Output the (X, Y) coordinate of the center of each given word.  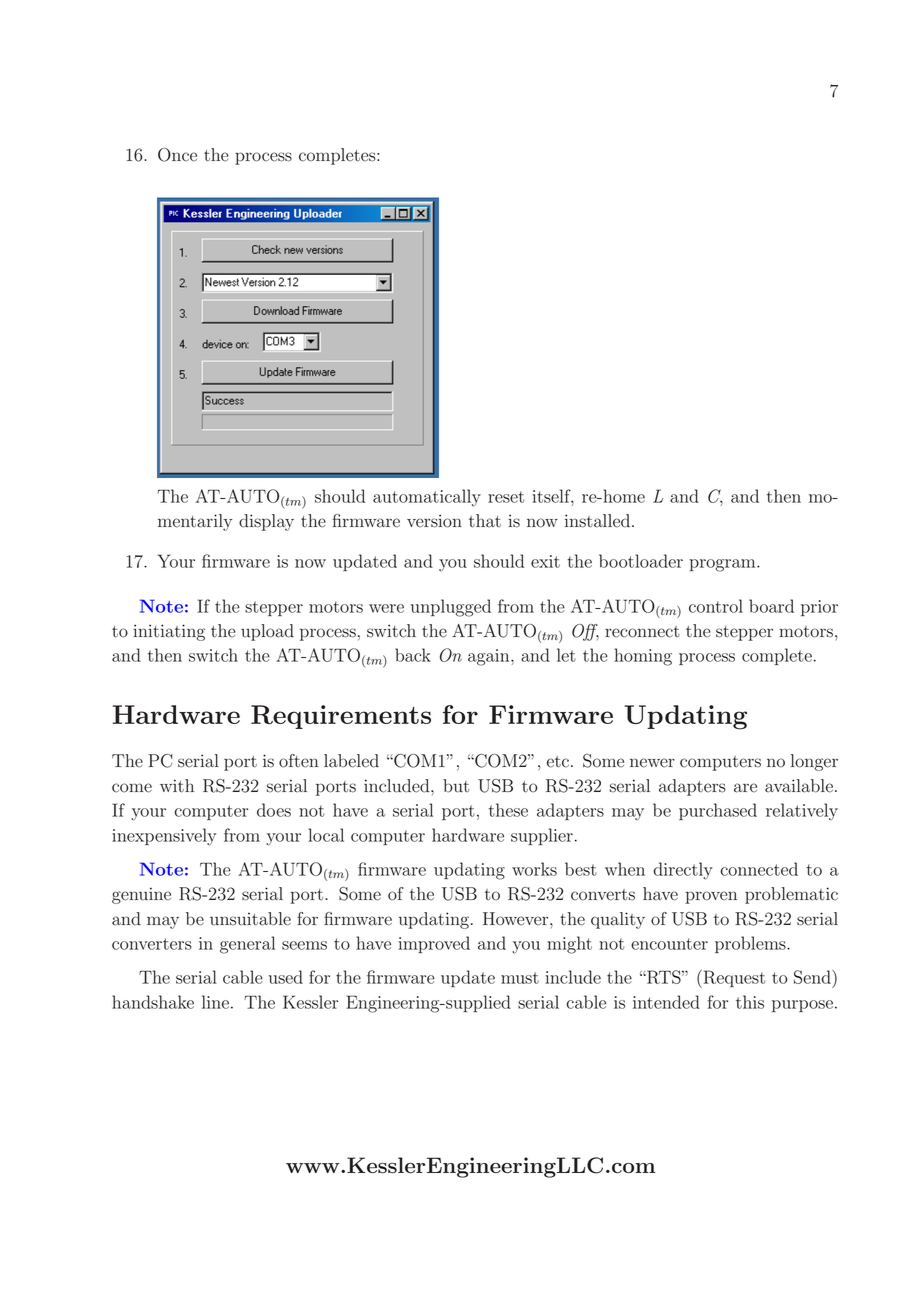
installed (599, 521)
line (215, 1002)
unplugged (451, 608)
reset (506, 497)
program (723, 565)
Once (177, 155)
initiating (169, 632)
